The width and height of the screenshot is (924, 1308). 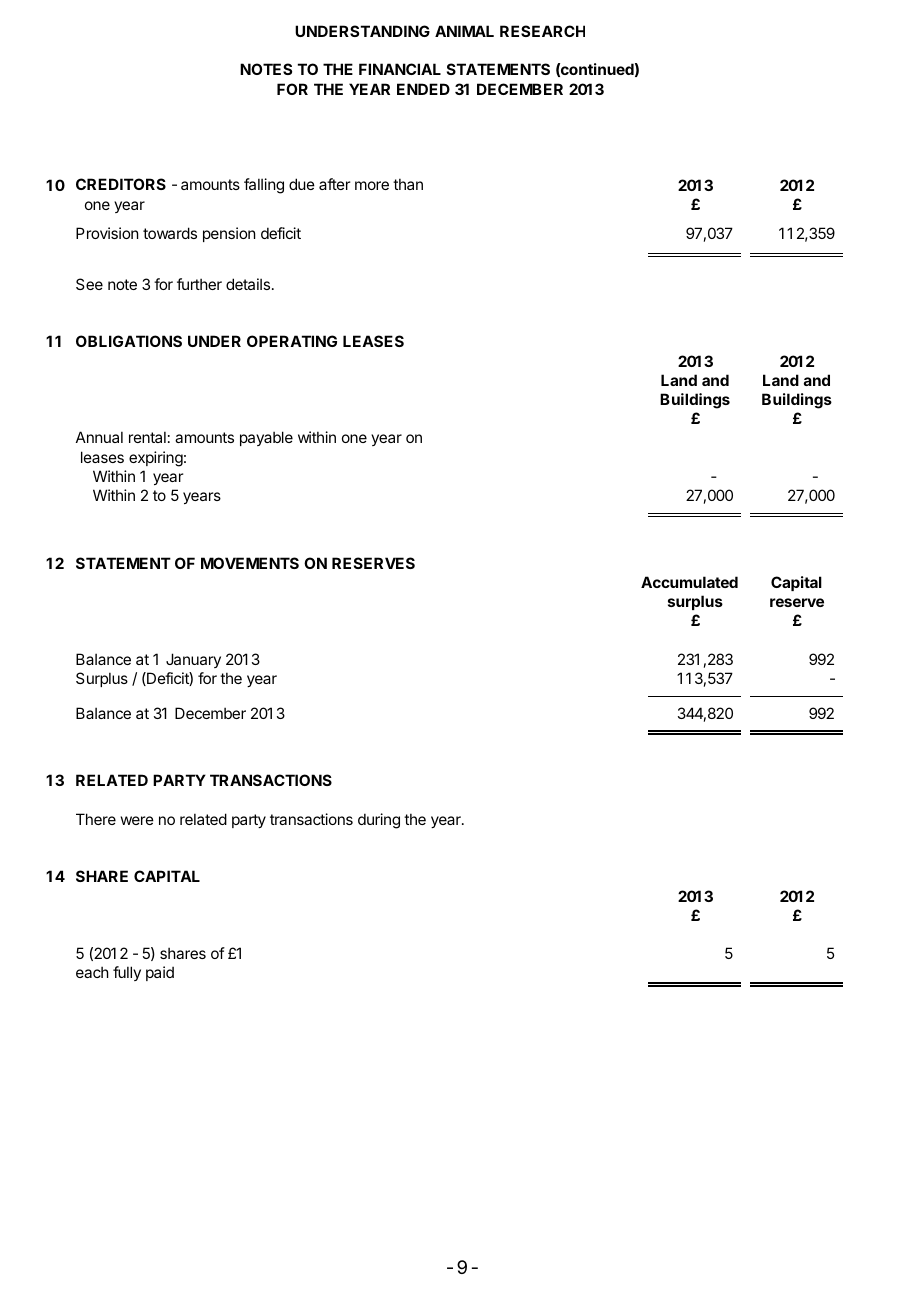 I want to click on CREDITORS, so click(x=121, y=184).
